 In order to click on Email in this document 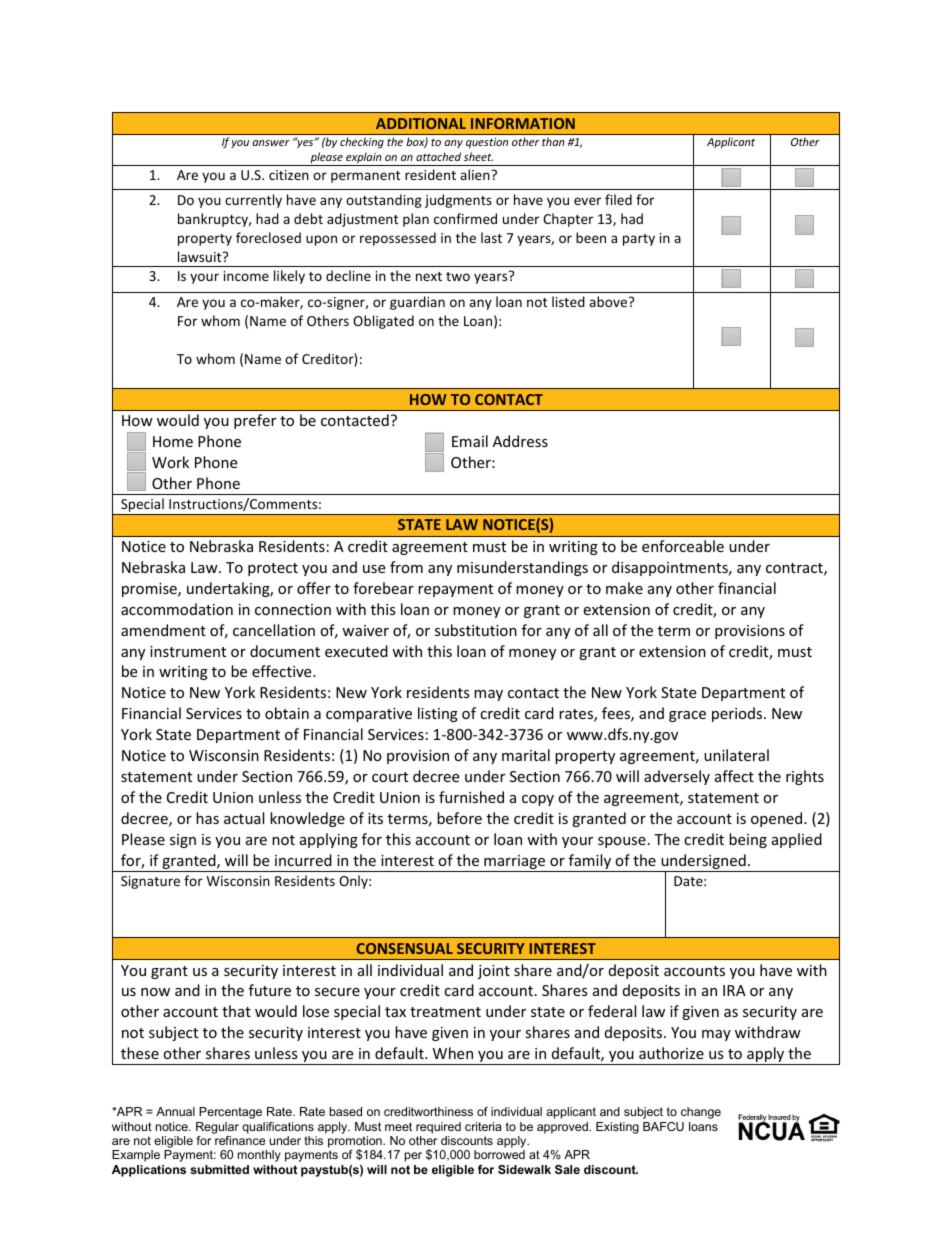, I will do `click(470, 441)`.
